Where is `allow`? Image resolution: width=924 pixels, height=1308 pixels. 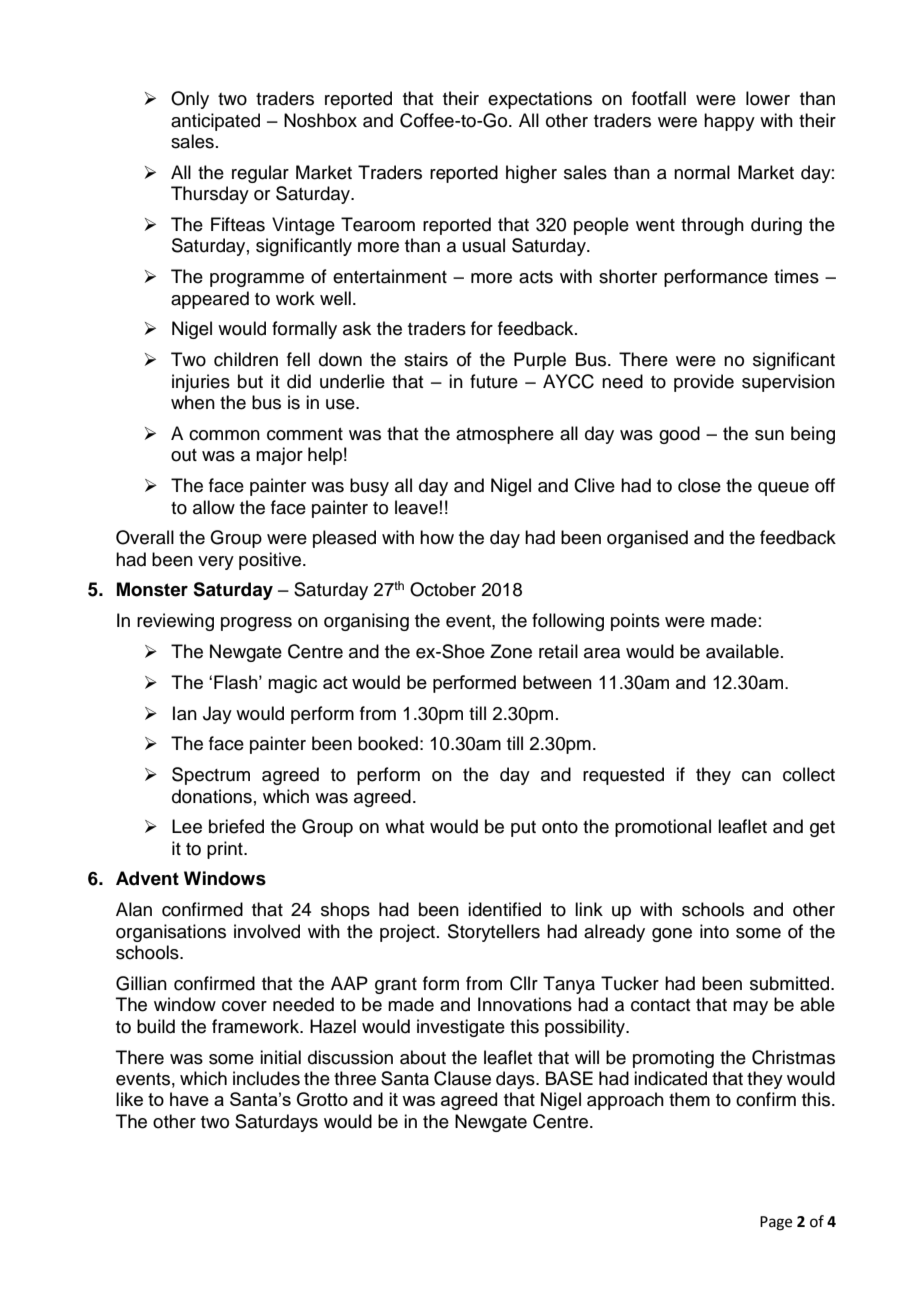
allow is located at coordinates (214, 507).
